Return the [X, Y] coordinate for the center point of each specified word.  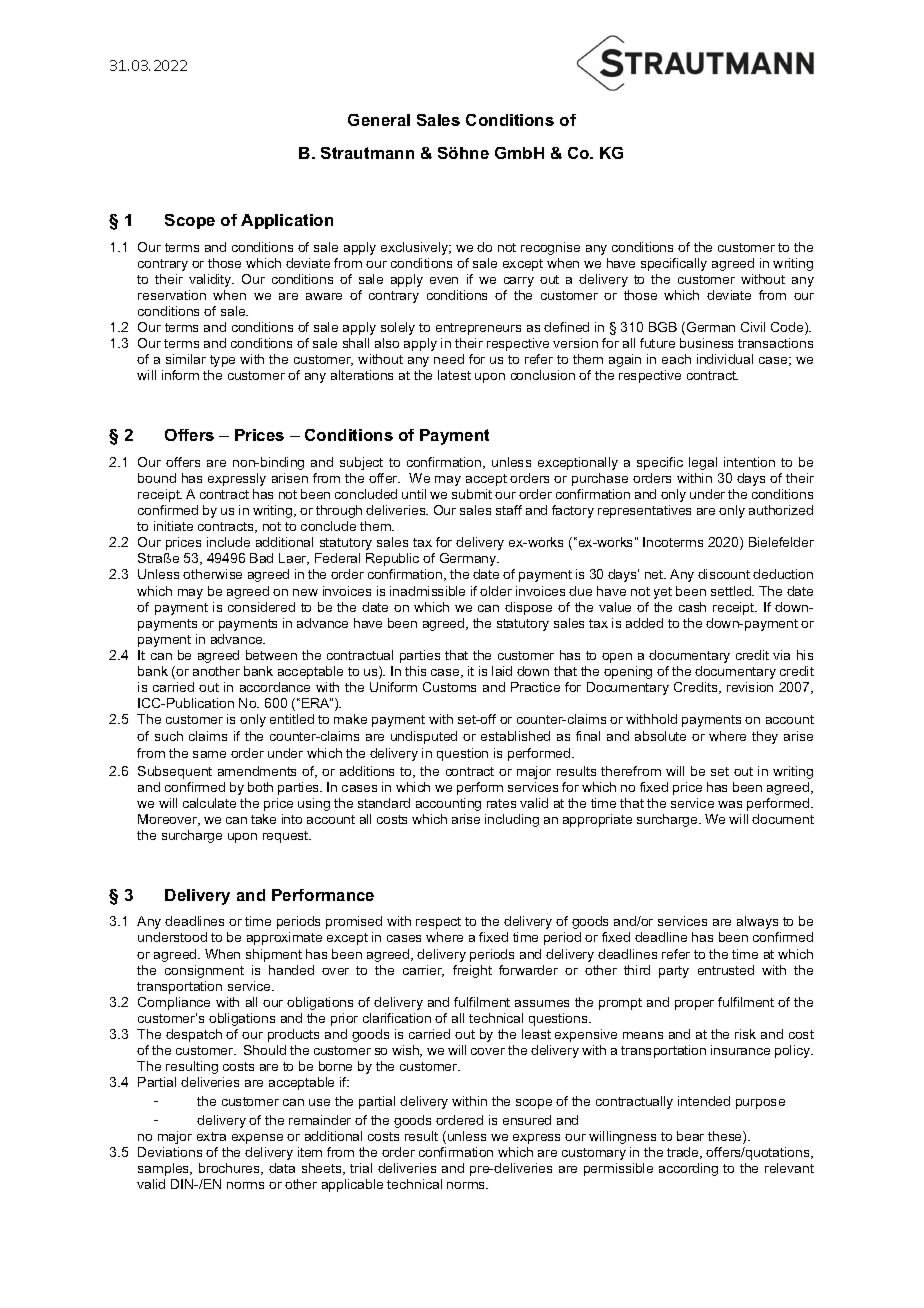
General [379, 120]
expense [257, 1139]
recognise [550, 248]
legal [703, 463]
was [730, 804]
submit [472, 494]
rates [501, 803]
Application [287, 221]
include [228, 542]
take [263, 819]
